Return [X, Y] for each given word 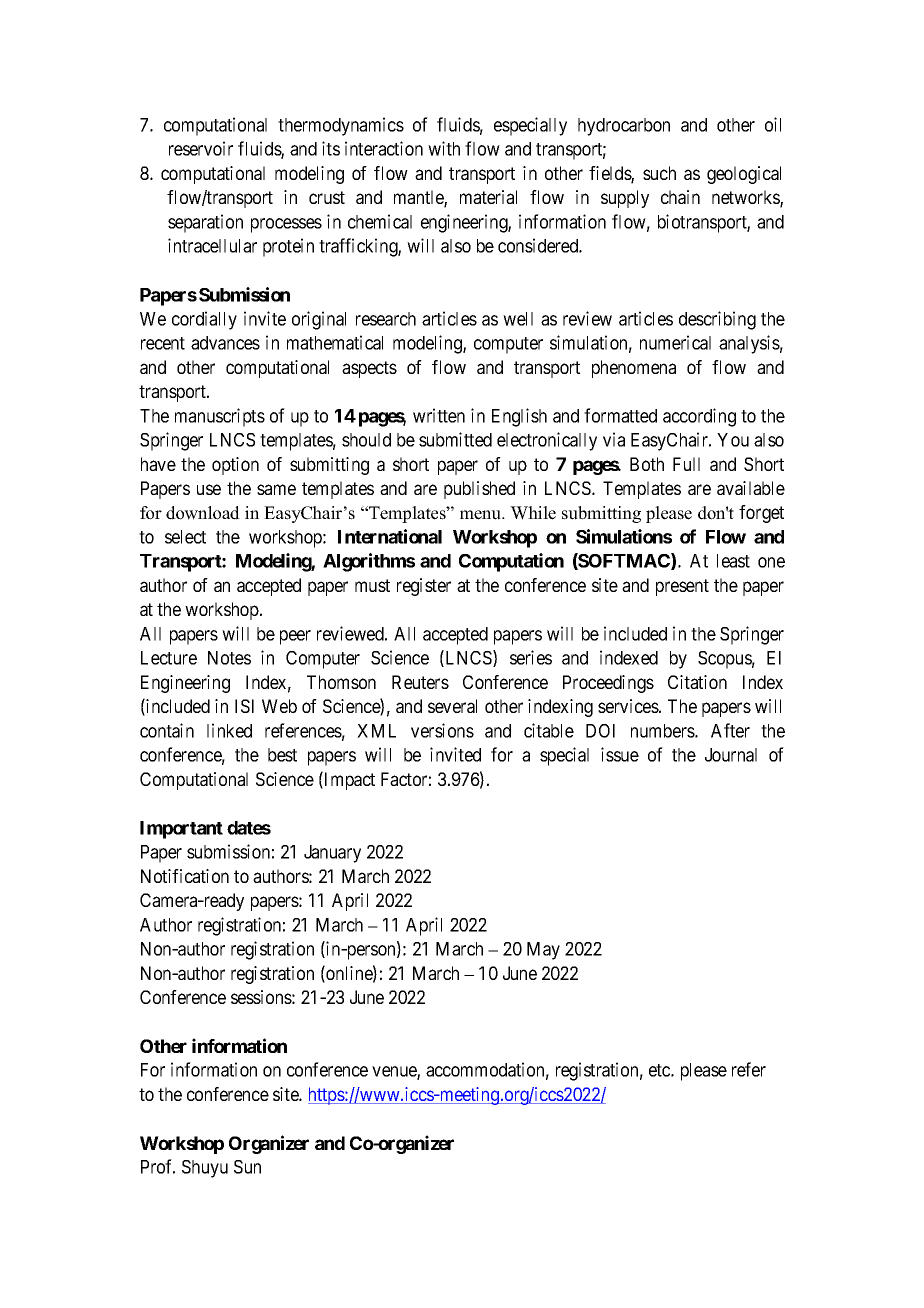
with [444, 148]
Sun [247, 1167]
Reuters [420, 682]
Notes [229, 658]
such [659, 173]
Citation [697, 682]
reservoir [201, 148]
